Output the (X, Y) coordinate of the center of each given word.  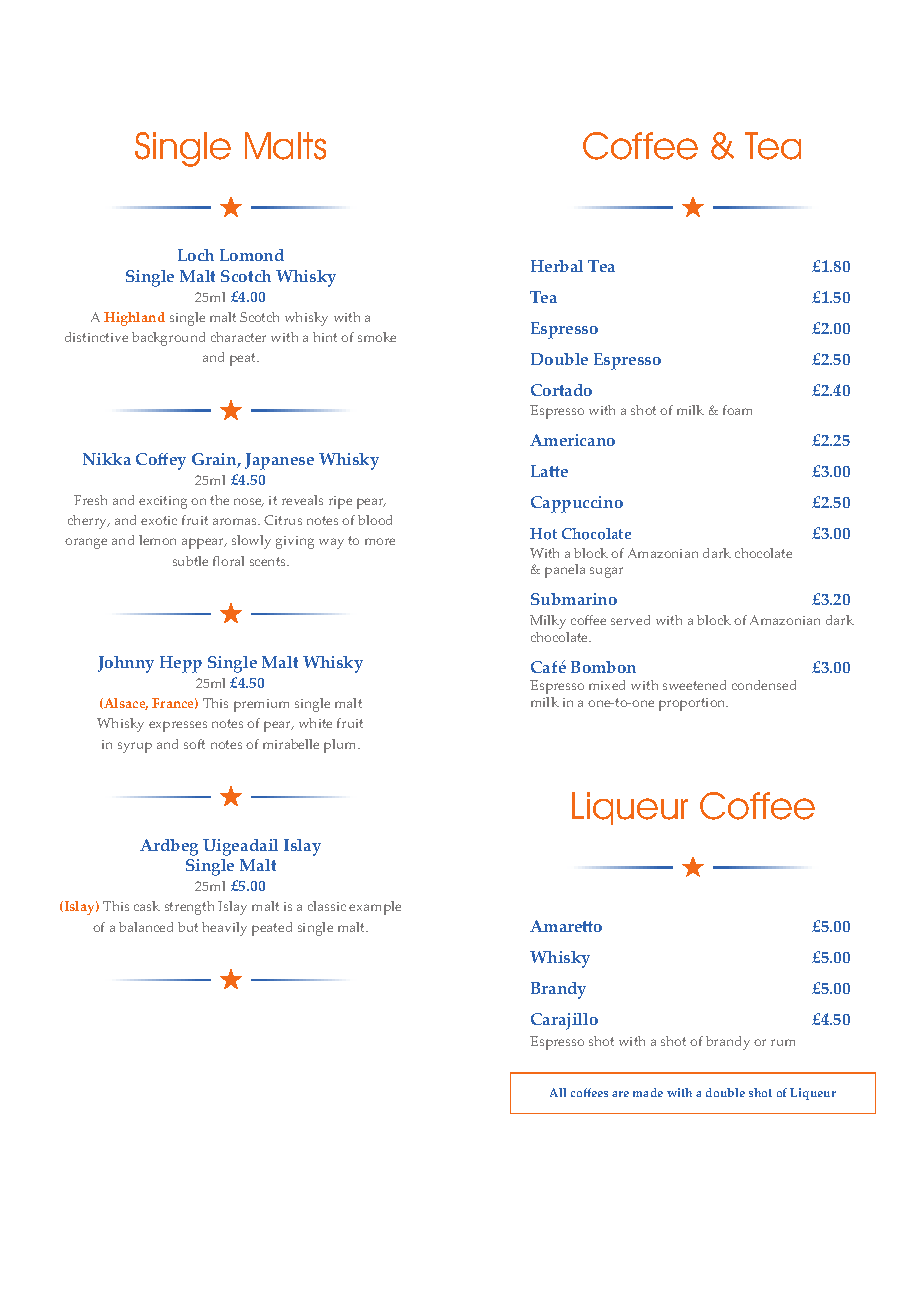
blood (375, 520)
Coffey (161, 461)
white (315, 723)
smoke (377, 337)
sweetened (694, 685)
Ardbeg (169, 847)
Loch (196, 255)
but (188, 927)
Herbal (557, 266)
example (375, 908)
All (558, 1092)
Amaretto (566, 926)
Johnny (126, 664)
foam (737, 410)
